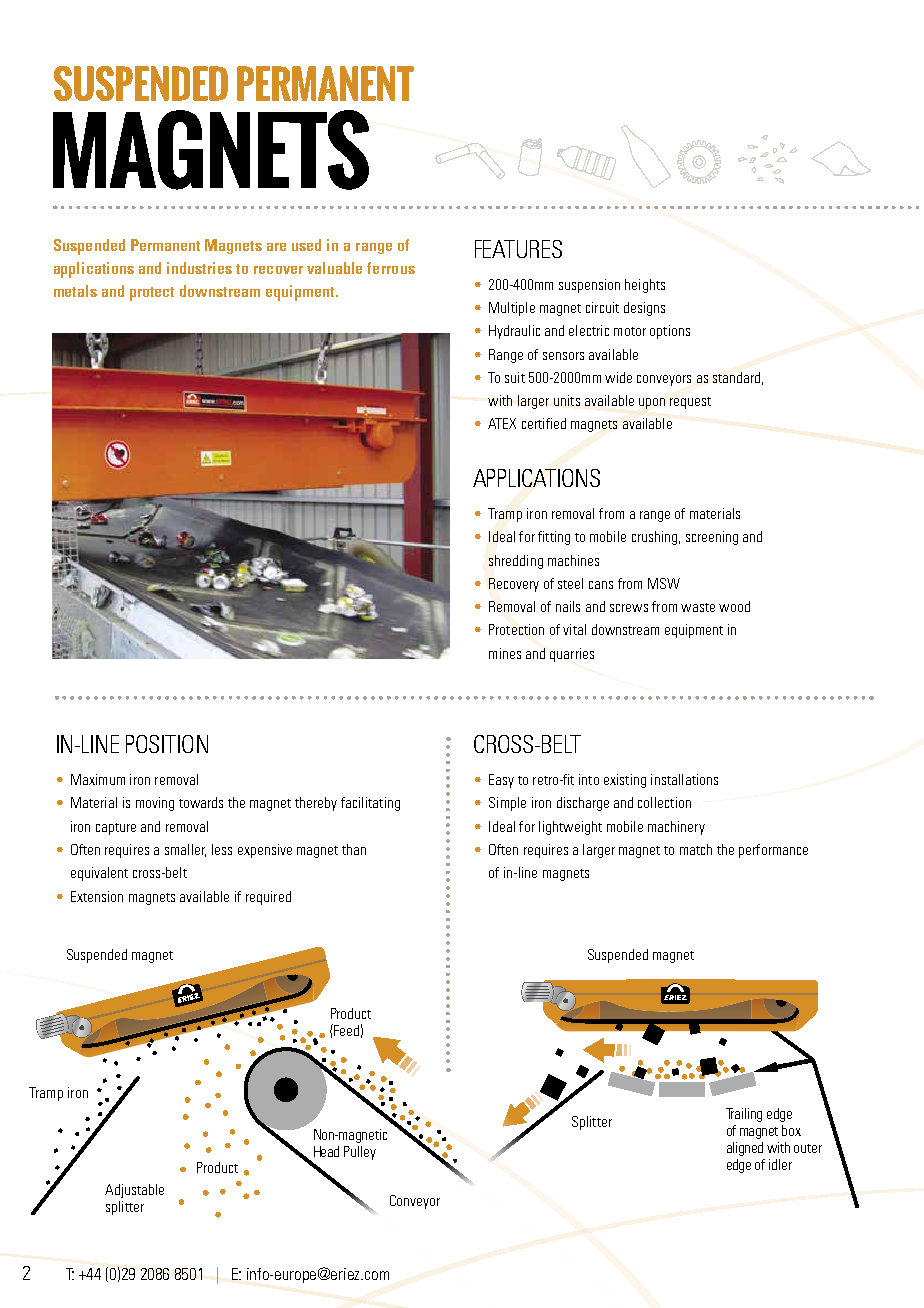  What do you see at coordinates (645, 286) in the screenshot?
I see `heights` at bounding box center [645, 286].
